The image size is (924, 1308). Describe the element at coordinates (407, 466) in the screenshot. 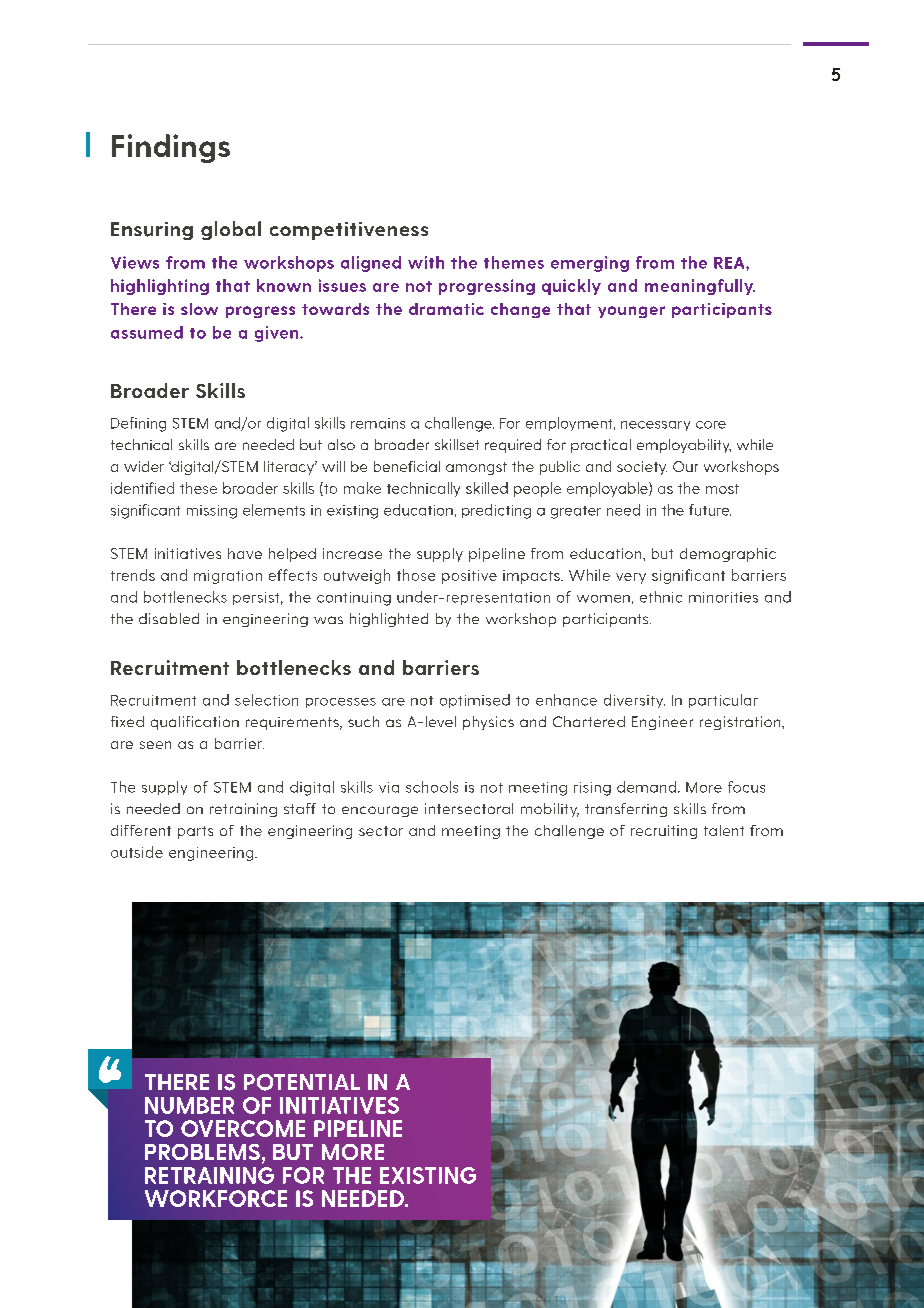

I see `beneficial` at that location.
